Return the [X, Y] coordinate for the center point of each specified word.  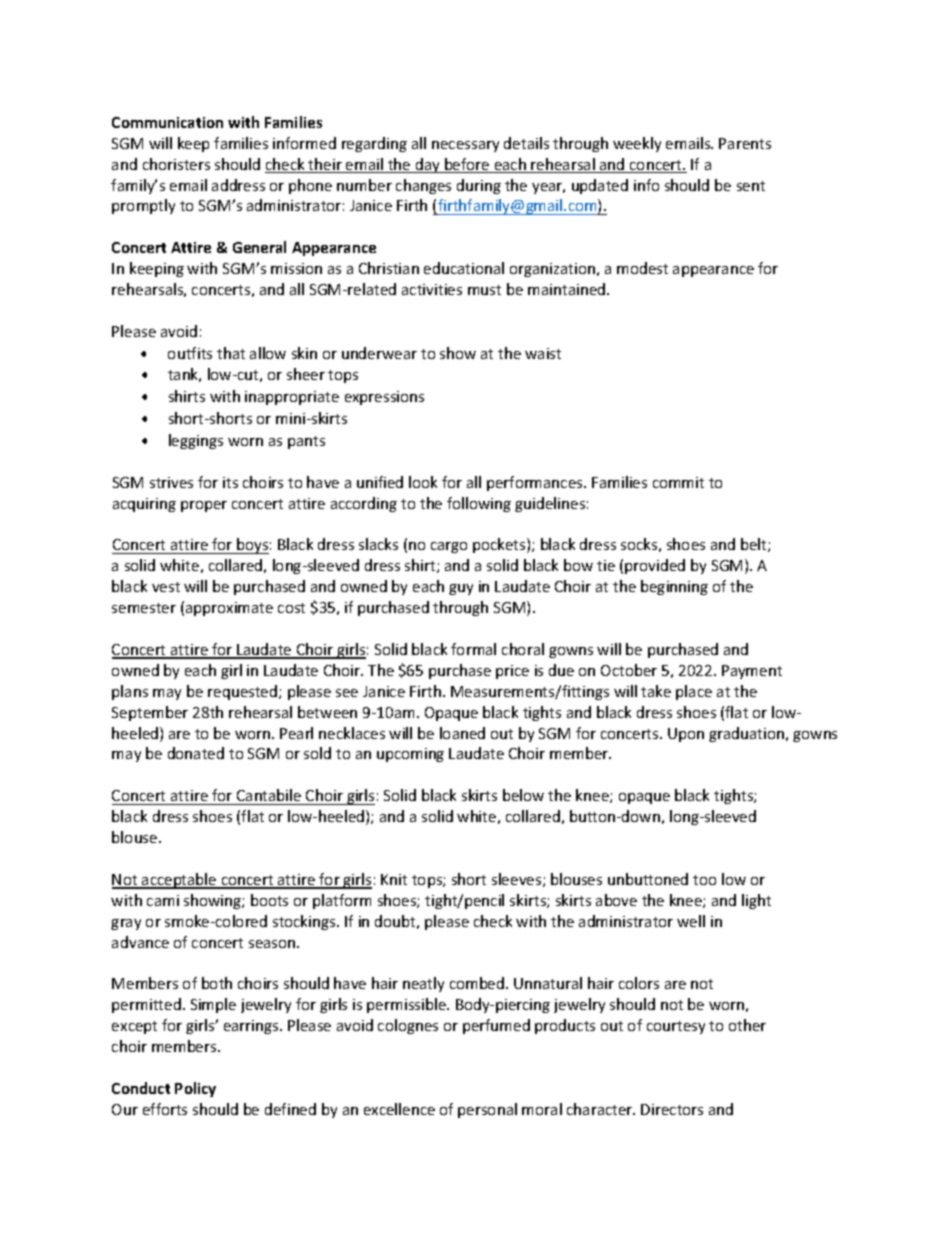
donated [196, 753]
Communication [167, 122]
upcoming [410, 755]
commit [678, 482]
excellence [399, 1109]
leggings [196, 441]
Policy [195, 1089]
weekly [637, 144]
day [427, 165]
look [423, 482]
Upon [686, 735]
